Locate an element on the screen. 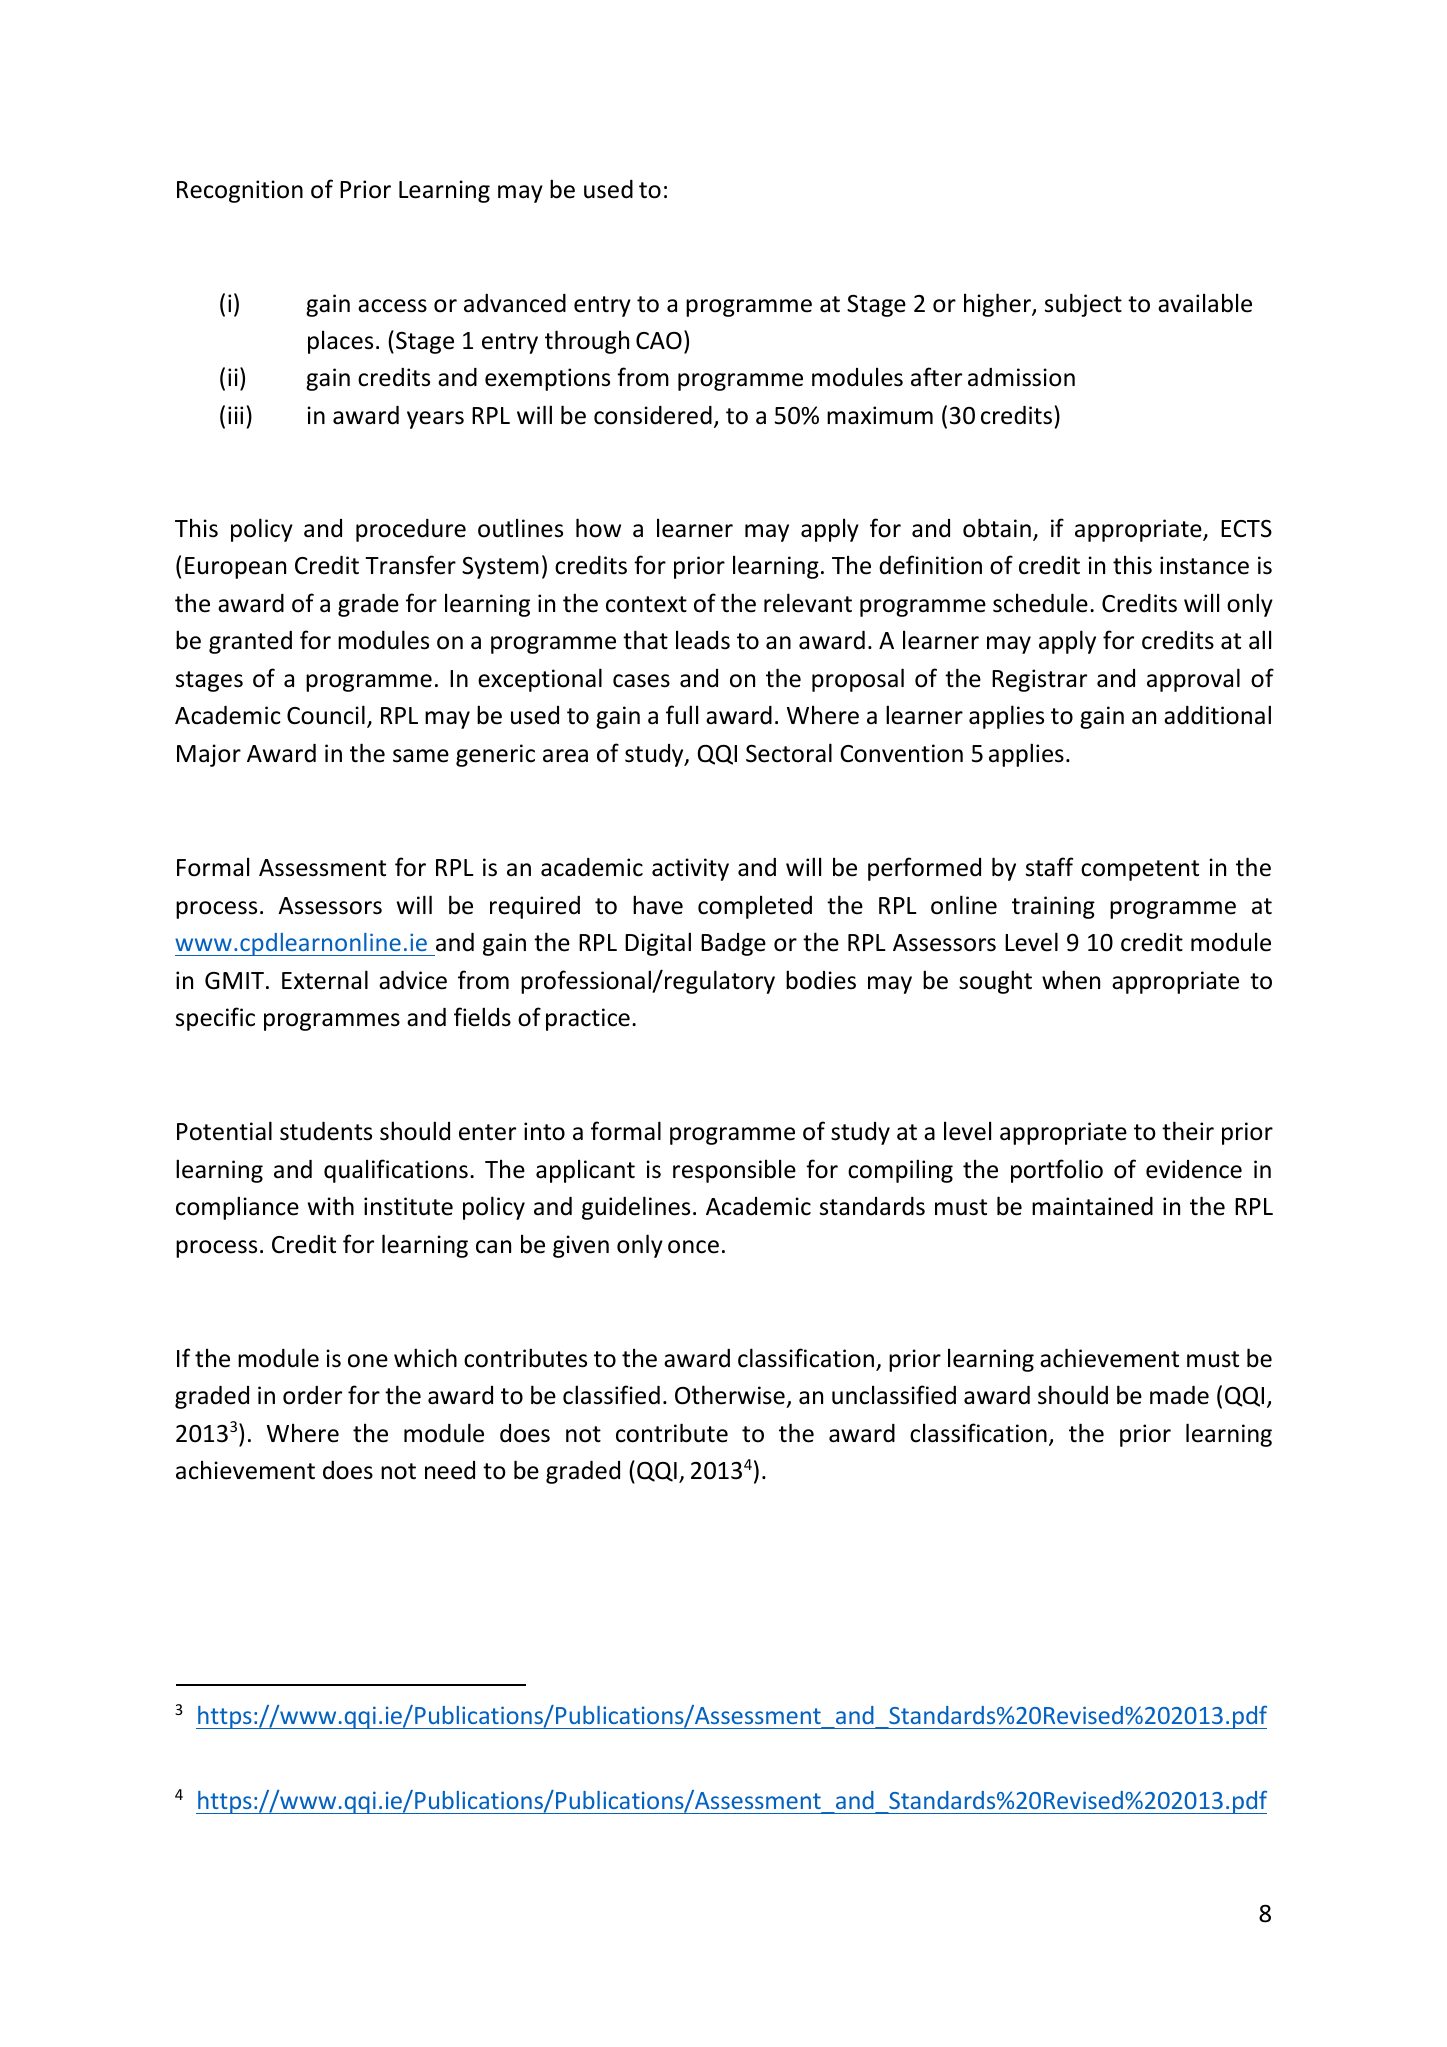 This screenshot has height=2047, width=1447. CAO is located at coordinates (659, 341).
